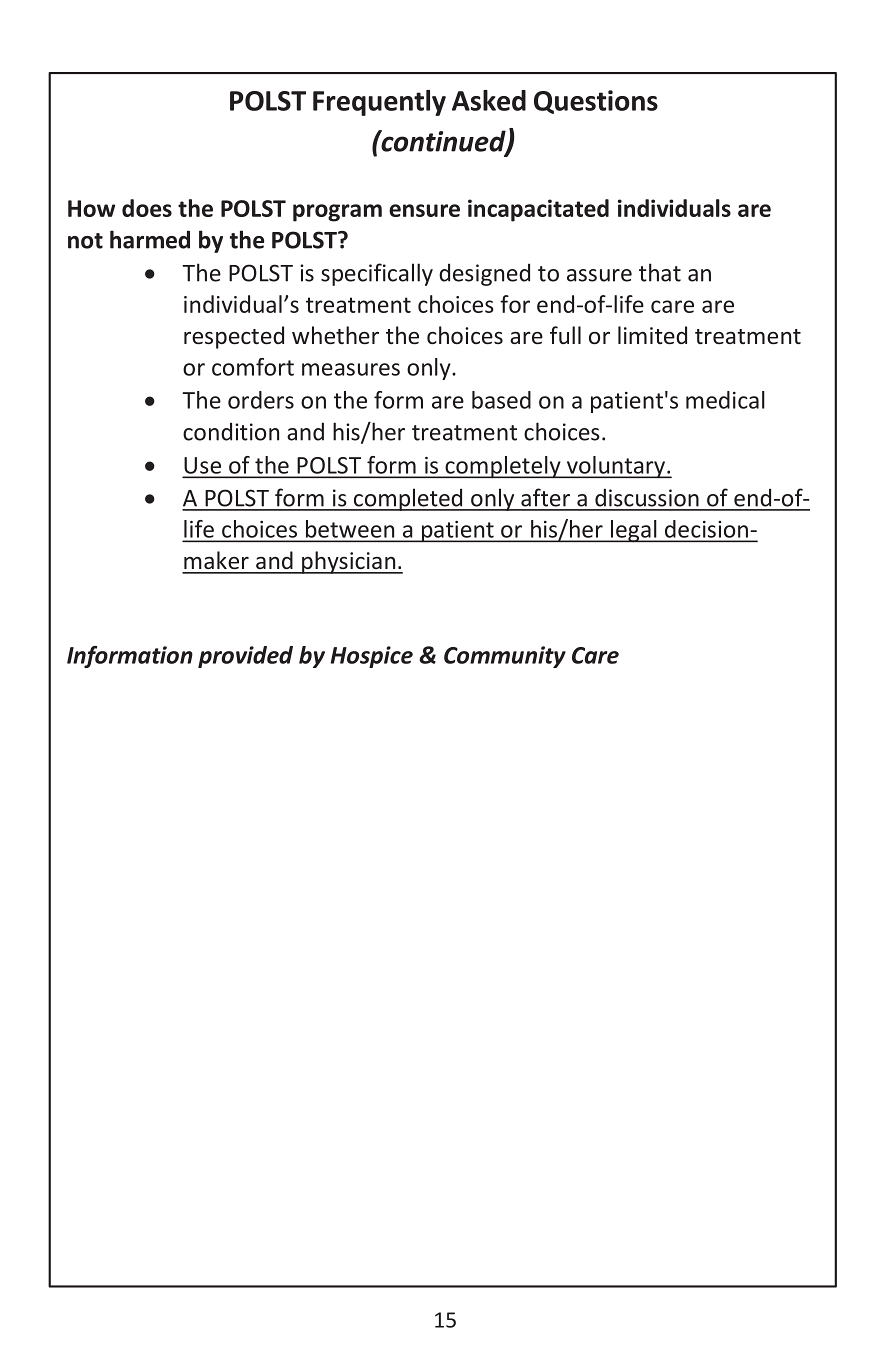 The width and height of the document is (887, 1372). I want to click on Frequently, so click(379, 103).
